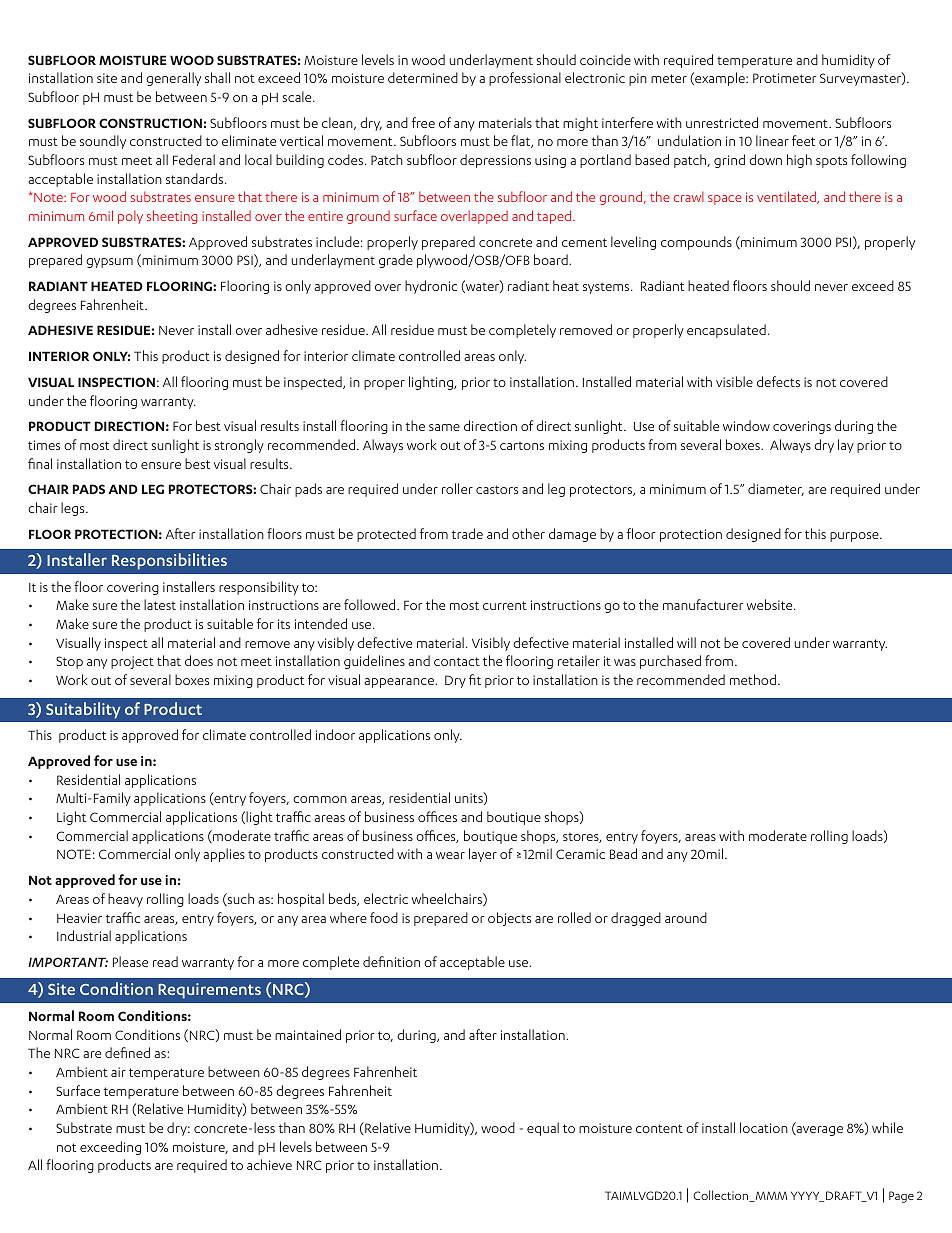 Image resolution: width=952 pixels, height=1233 pixels. Describe the element at coordinates (803, 140) in the image. I see `feet` at that location.
